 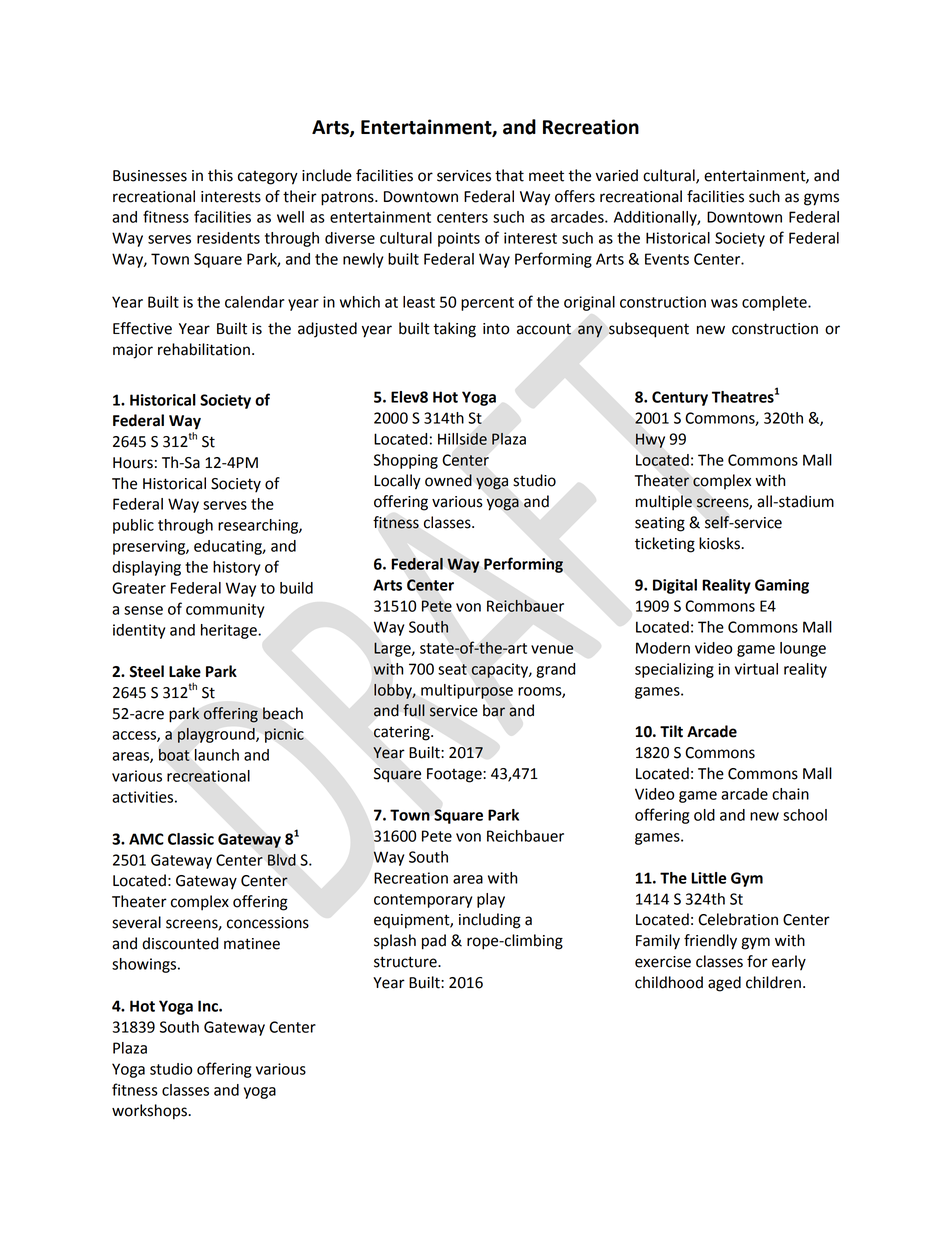 What do you see at coordinates (821, 199) in the screenshot?
I see `gyms` at bounding box center [821, 199].
